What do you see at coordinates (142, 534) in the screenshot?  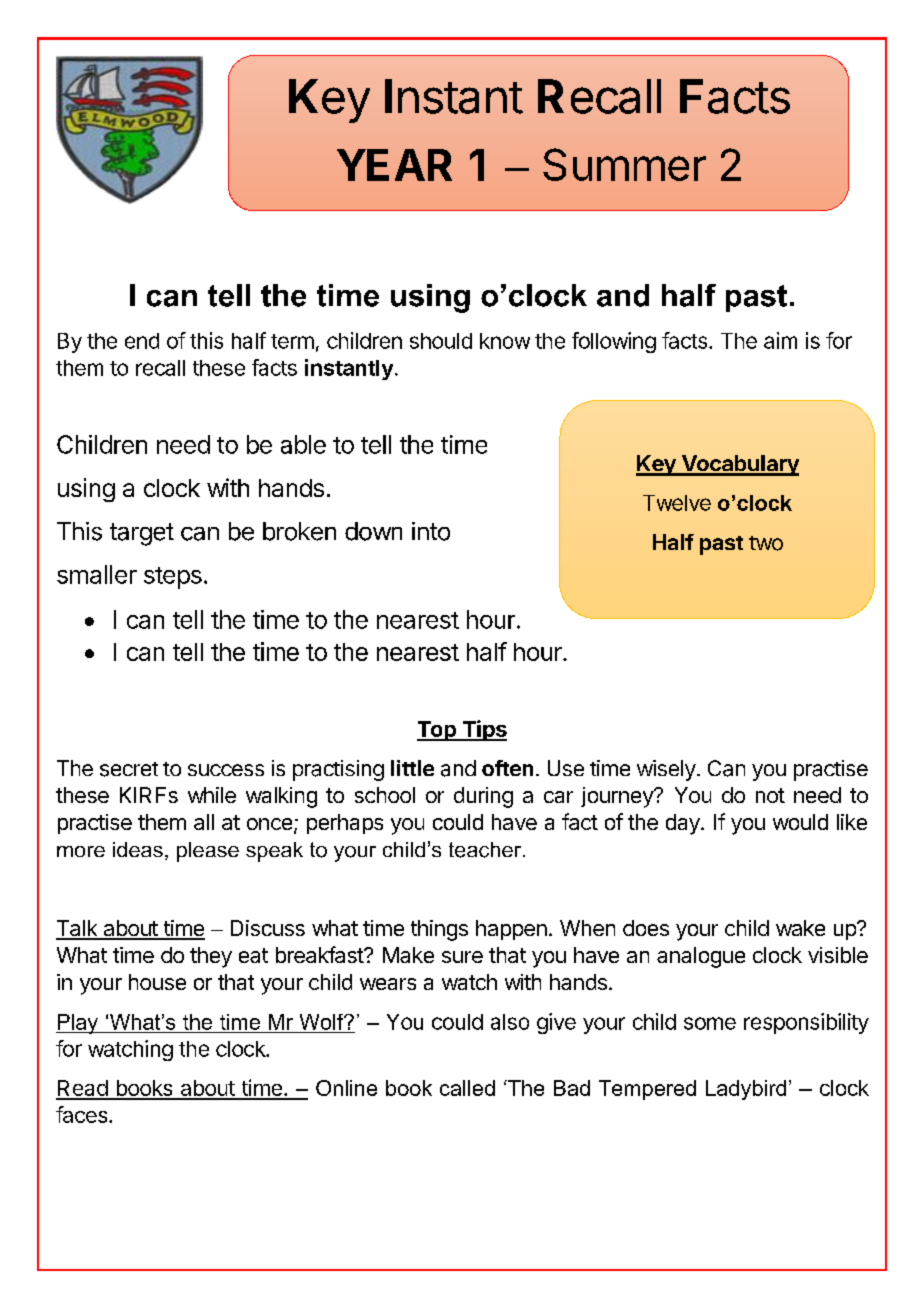 I see `target` at bounding box center [142, 534].
